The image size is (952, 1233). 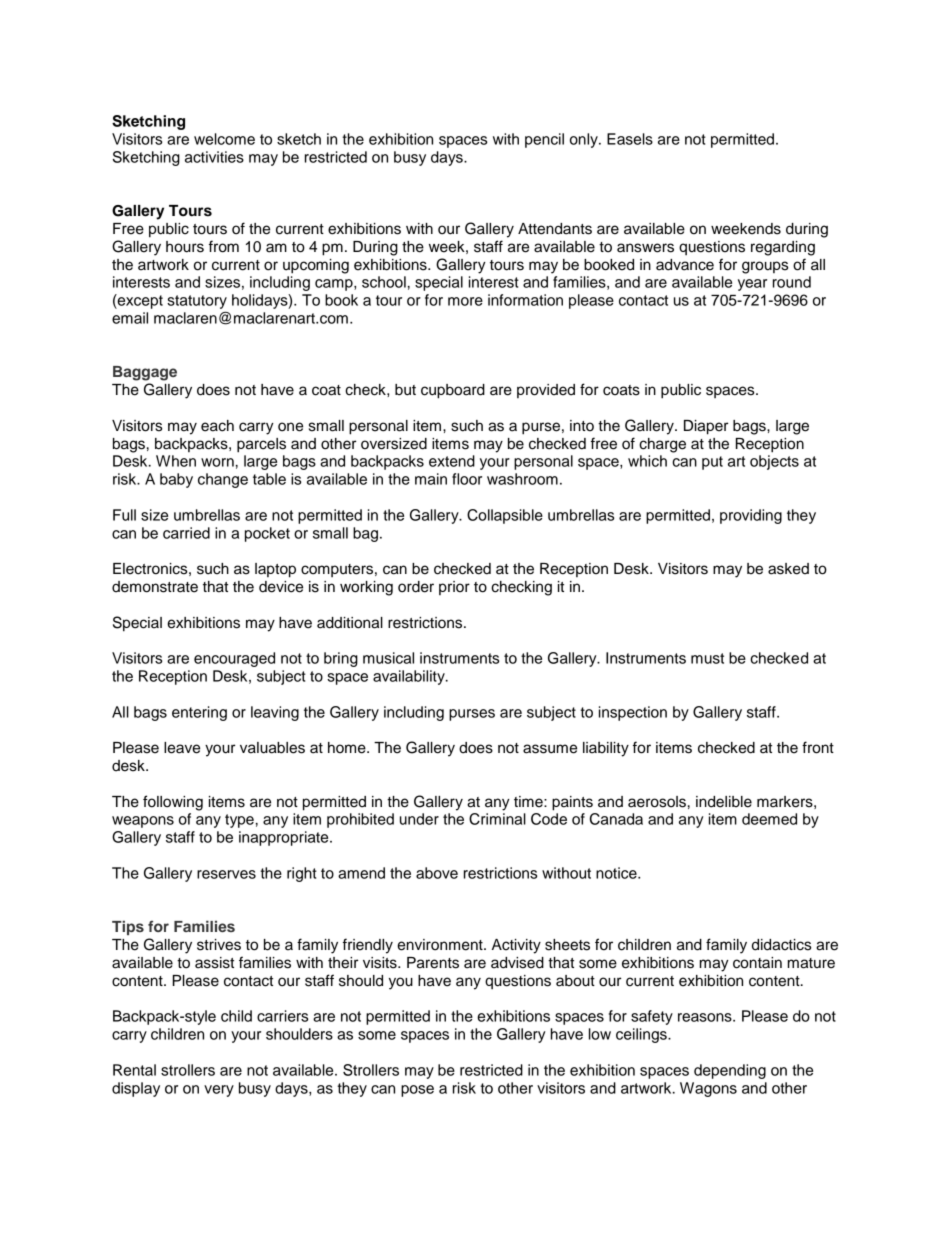 What do you see at coordinates (505, 516) in the image?
I see `Collapsible` at bounding box center [505, 516].
